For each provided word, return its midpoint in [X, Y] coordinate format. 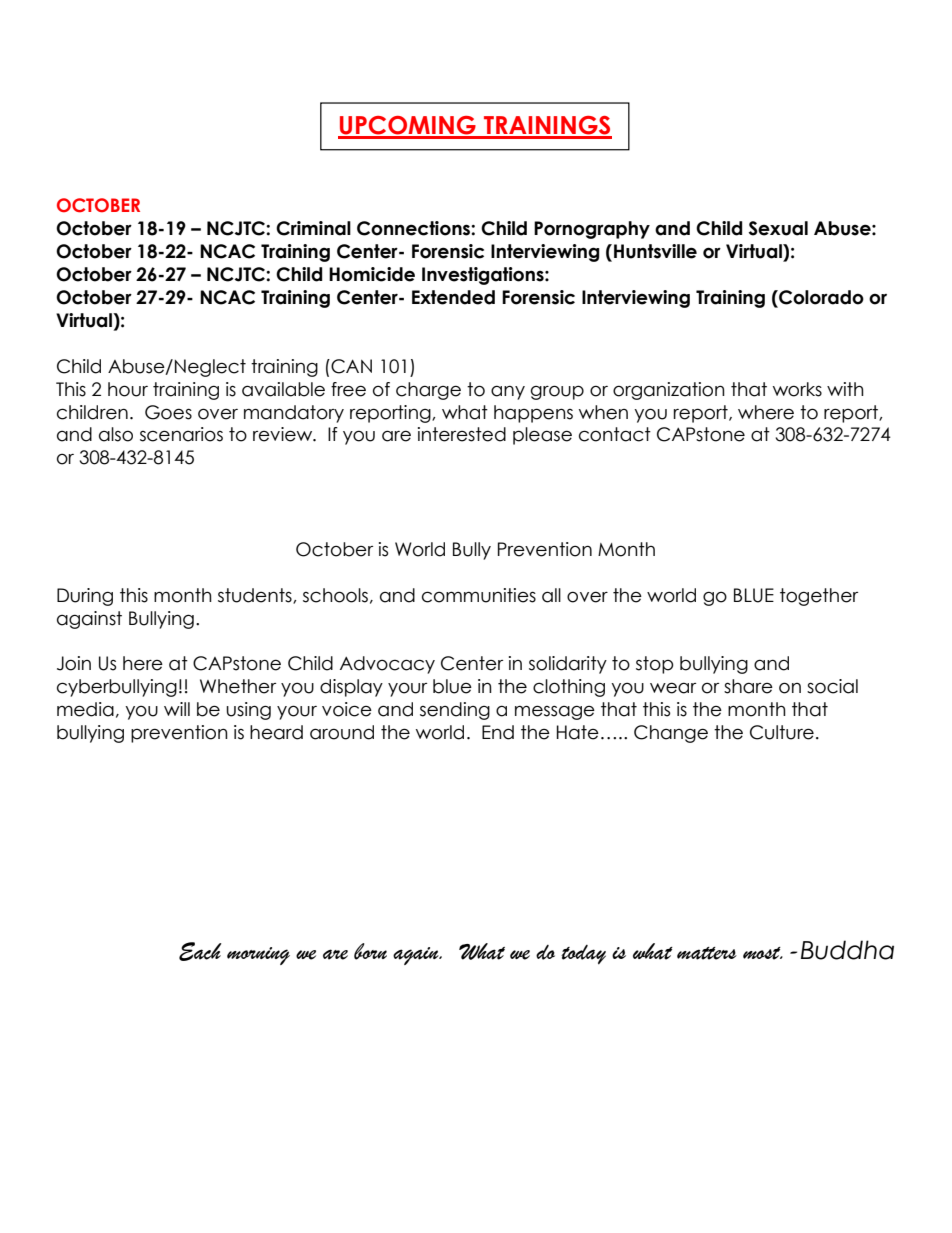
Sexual [778, 228]
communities [479, 595]
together [819, 597]
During [85, 597]
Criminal [313, 228]
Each [200, 951]
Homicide [372, 274]
